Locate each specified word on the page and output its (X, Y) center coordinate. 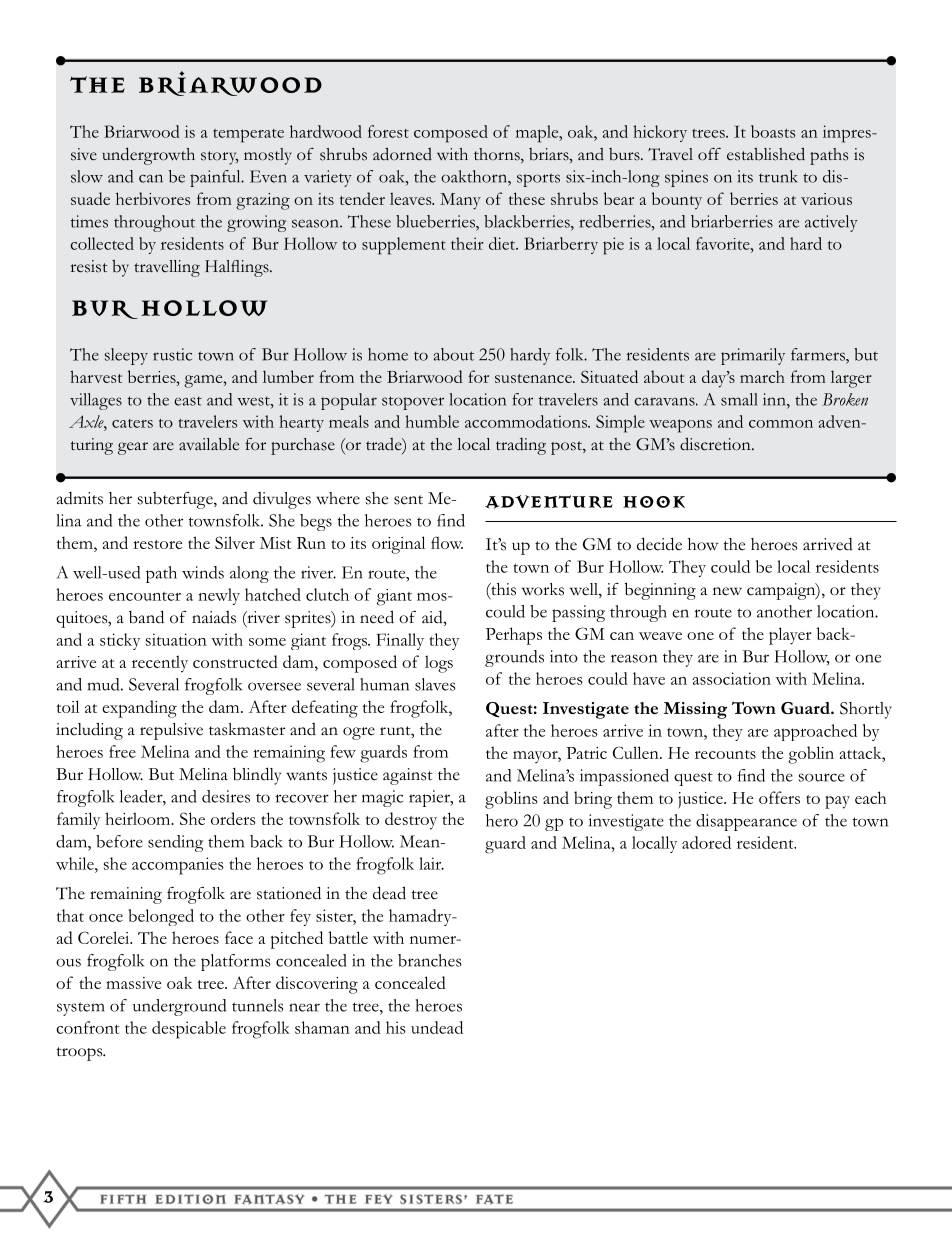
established (766, 154)
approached (815, 732)
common (781, 424)
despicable (189, 1030)
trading (521, 446)
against (408, 776)
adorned (402, 154)
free (122, 751)
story (220, 158)
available (209, 444)
